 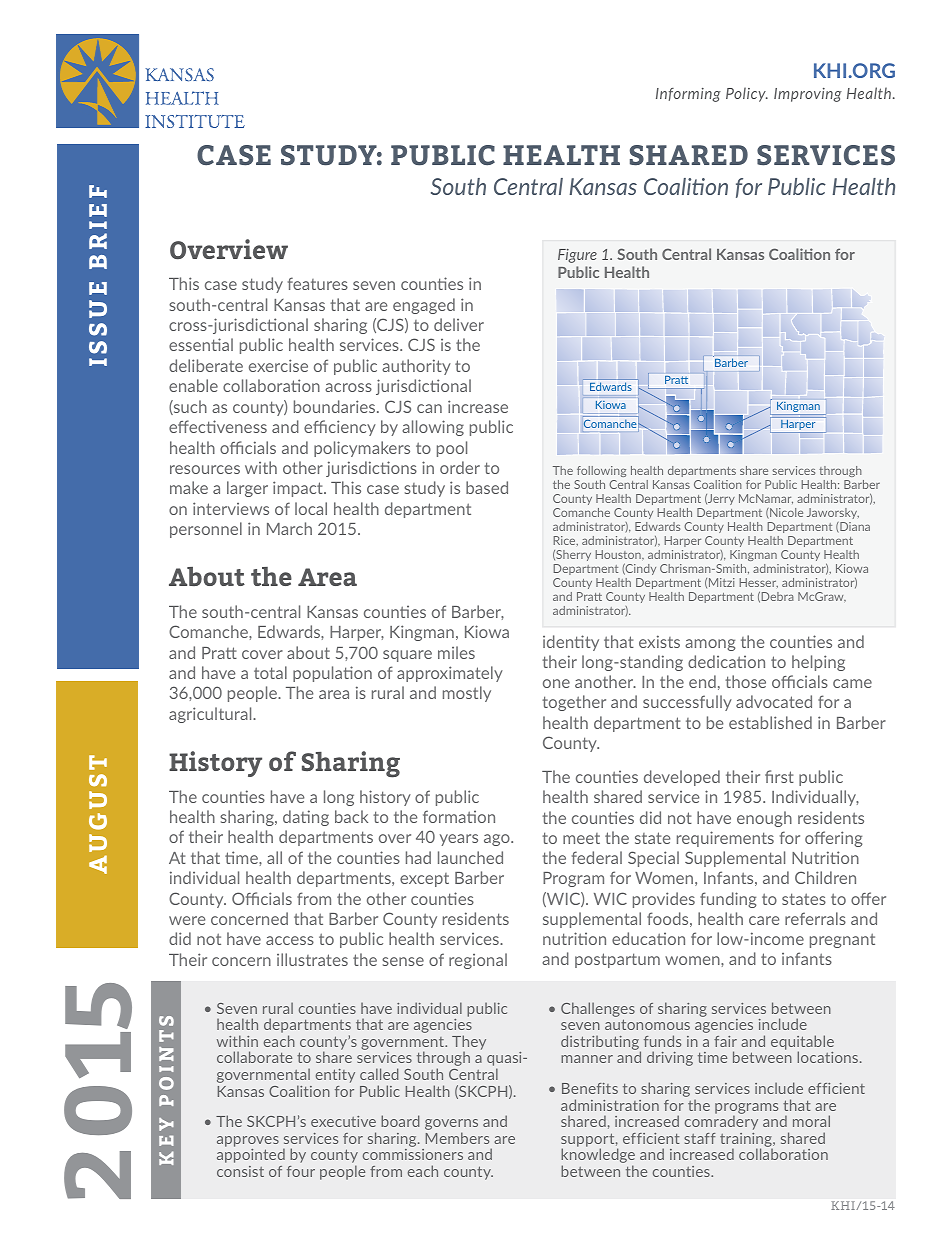 I want to click on Nicole, so click(x=785, y=513).
